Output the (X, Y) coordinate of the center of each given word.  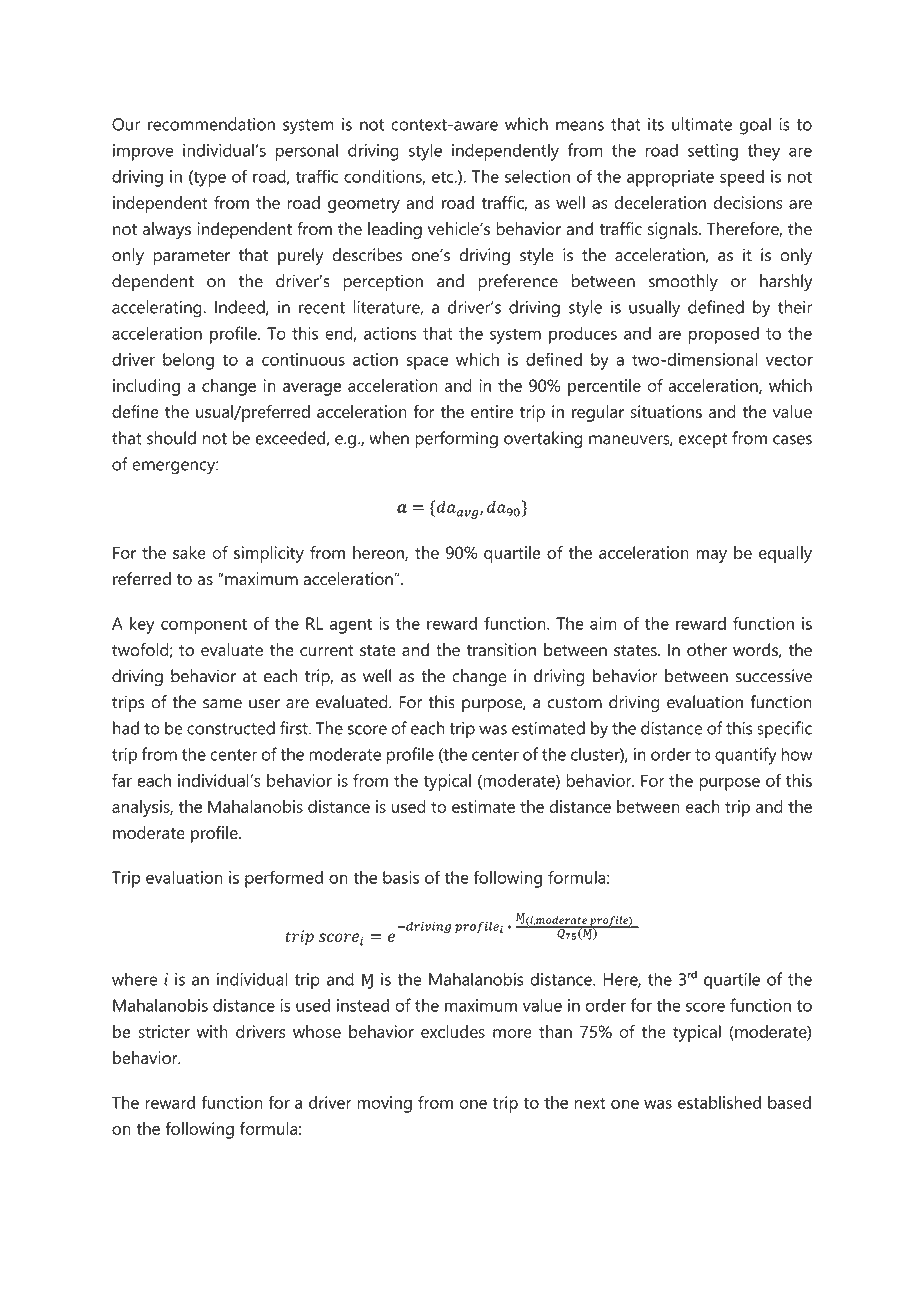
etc (444, 177)
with (212, 1031)
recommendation (211, 124)
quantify (746, 756)
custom (575, 703)
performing (456, 440)
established (719, 1102)
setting (713, 152)
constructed (231, 728)
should (171, 438)
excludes (453, 1031)
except (703, 440)
